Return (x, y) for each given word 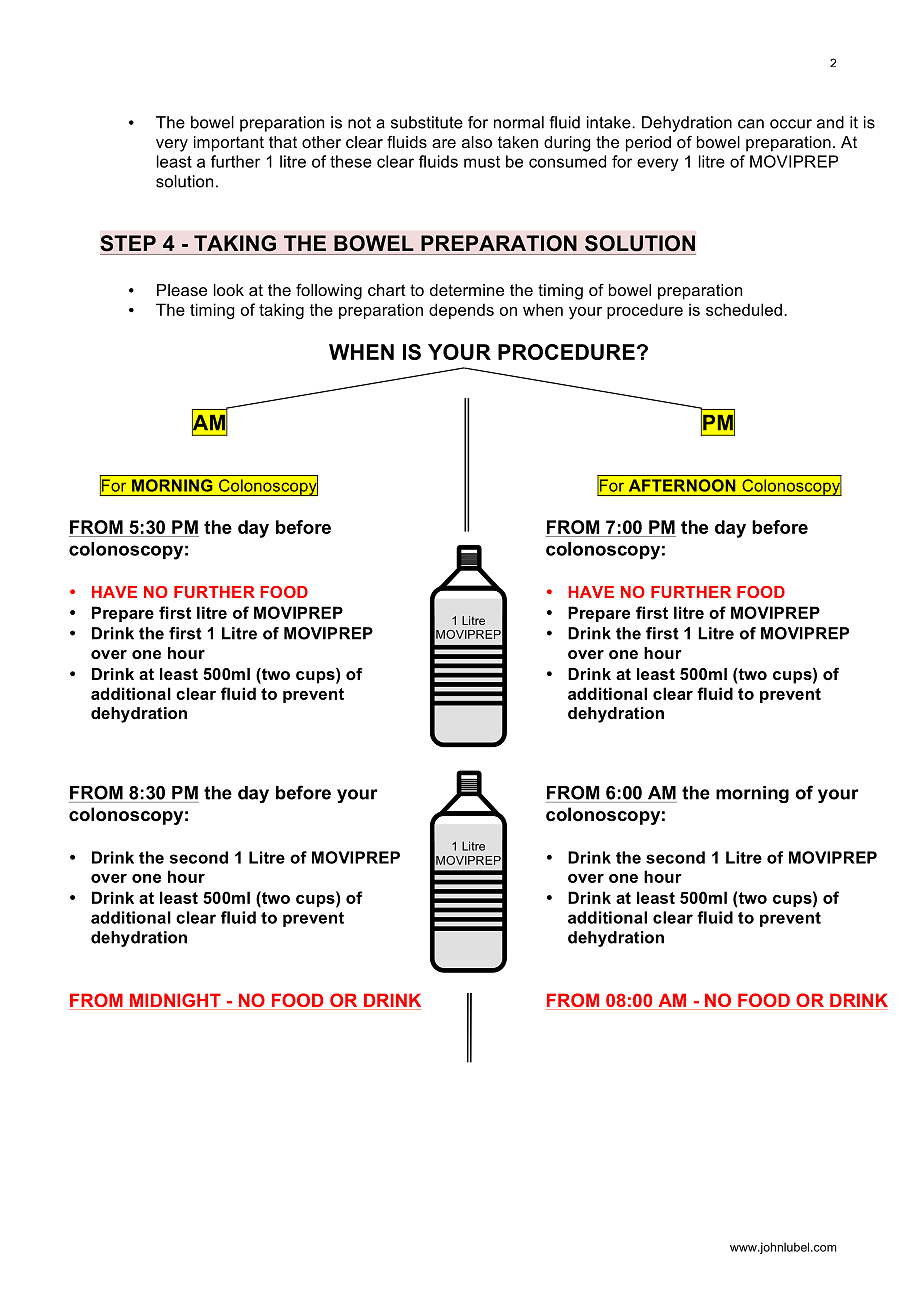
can (751, 124)
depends (461, 311)
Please (182, 290)
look (229, 290)
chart (387, 290)
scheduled (744, 309)
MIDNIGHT (175, 1001)
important (229, 144)
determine (467, 290)
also (477, 142)
